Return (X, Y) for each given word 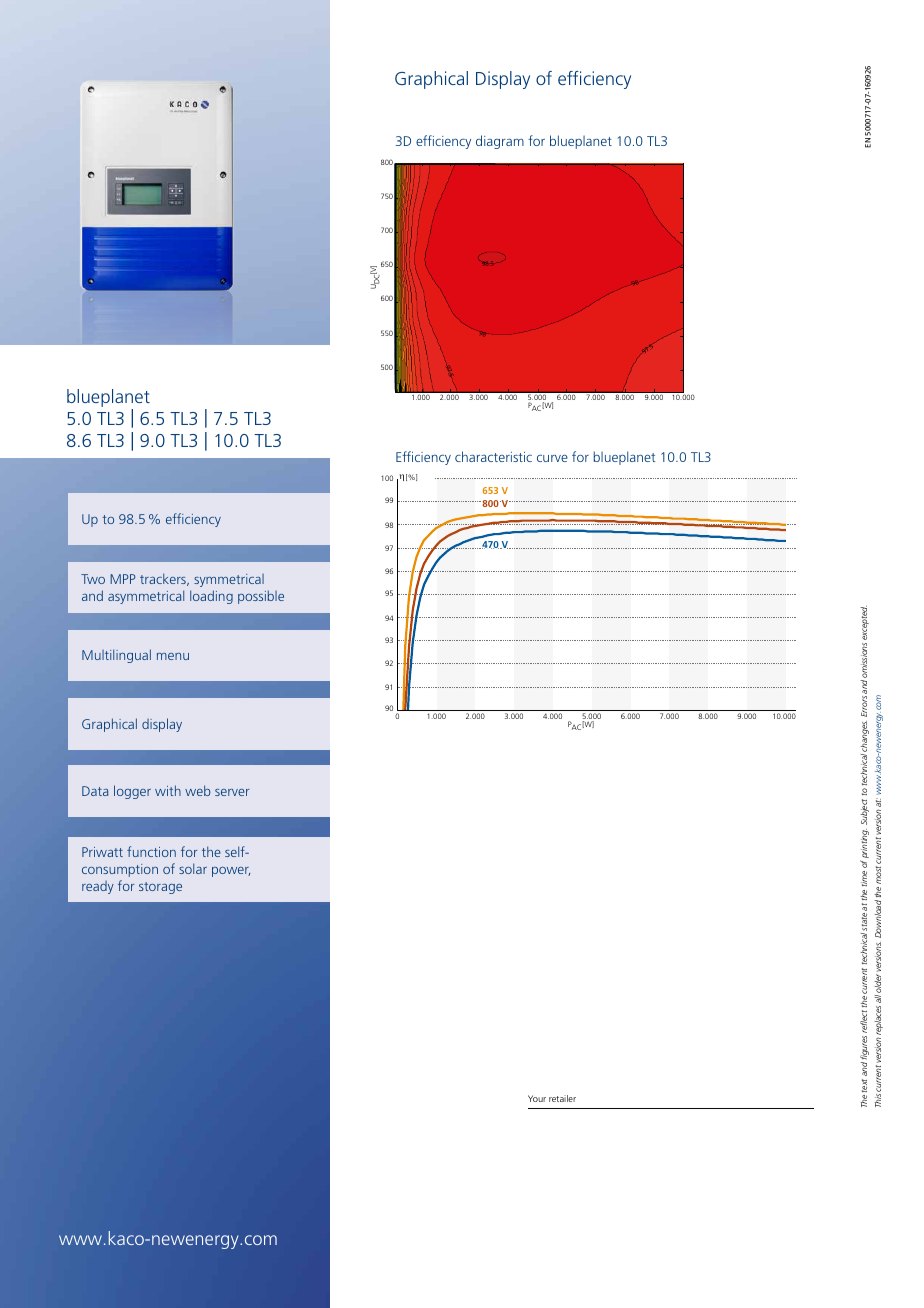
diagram (500, 142)
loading (211, 597)
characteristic (493, 456)
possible (261, 597)
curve (552, 458)
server (232, 792)
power (231, 872)
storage (160, 888)
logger (132, 792)
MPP (122, 579)
